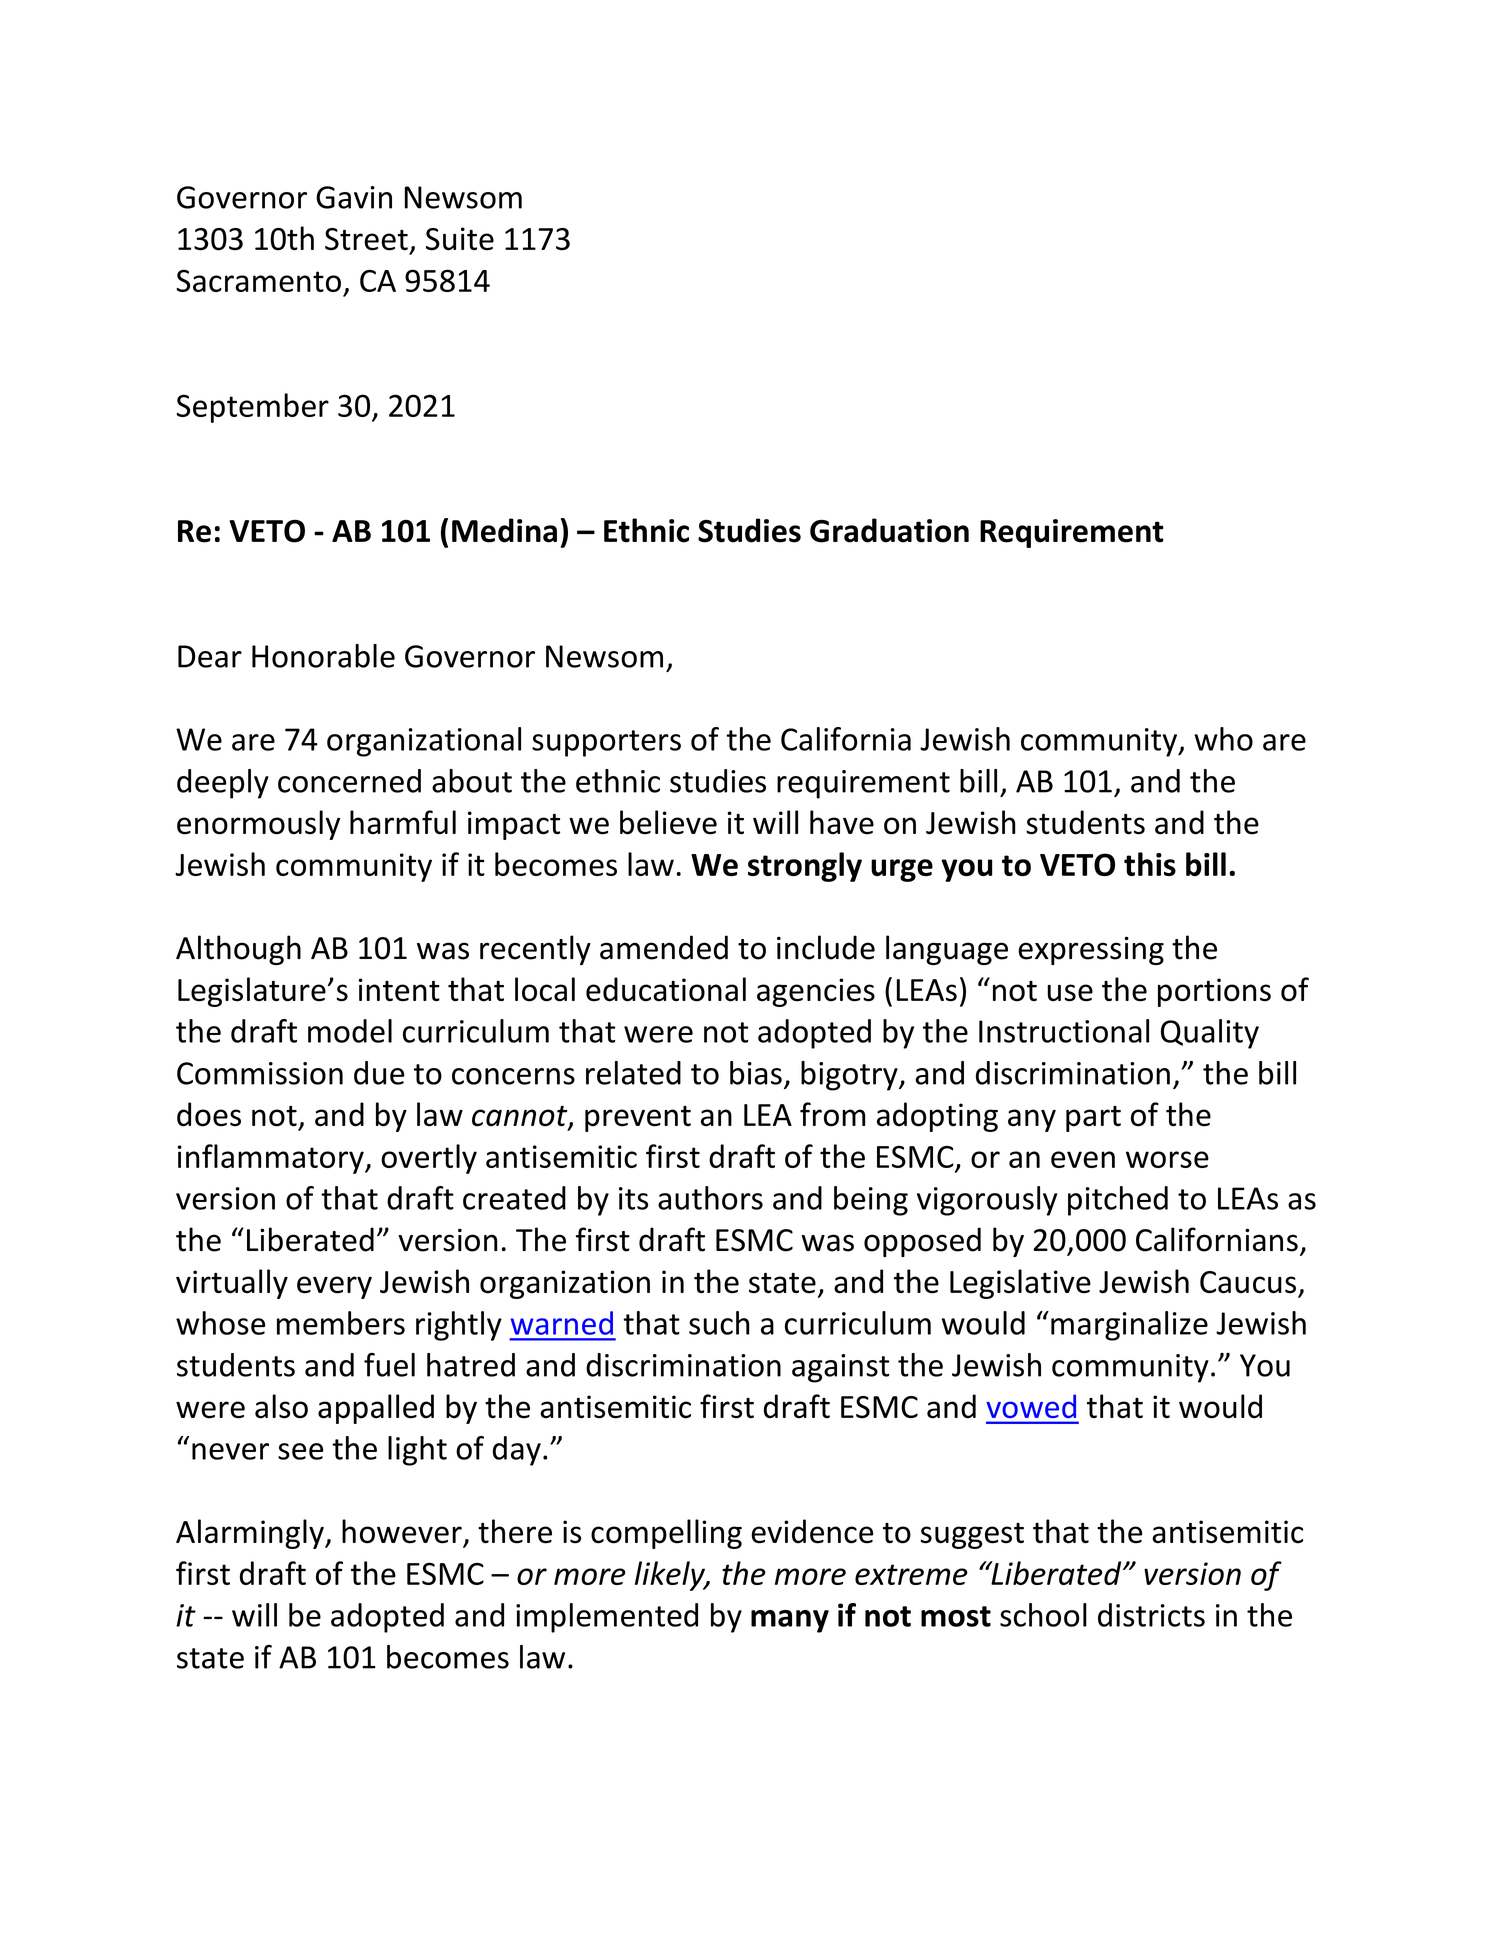 This screenshot has height=1933, width=1493. What do you see at coordinates (1150, 864) in the screenshot?
I see `this` at bounding box center [1150, 864].
